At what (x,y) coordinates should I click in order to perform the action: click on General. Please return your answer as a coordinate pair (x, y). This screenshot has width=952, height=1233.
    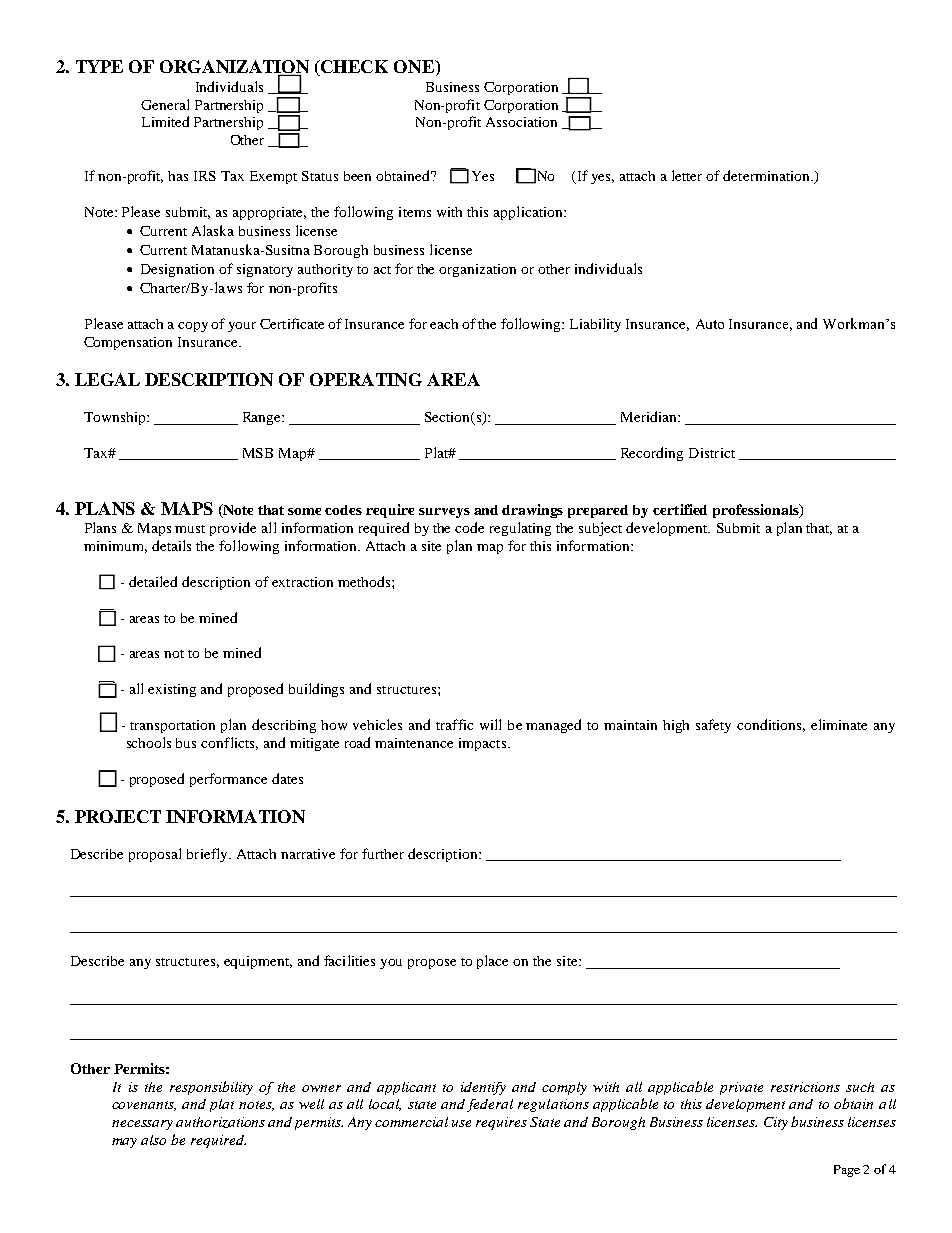
    Looking at the image, I should click on (165, 104).
